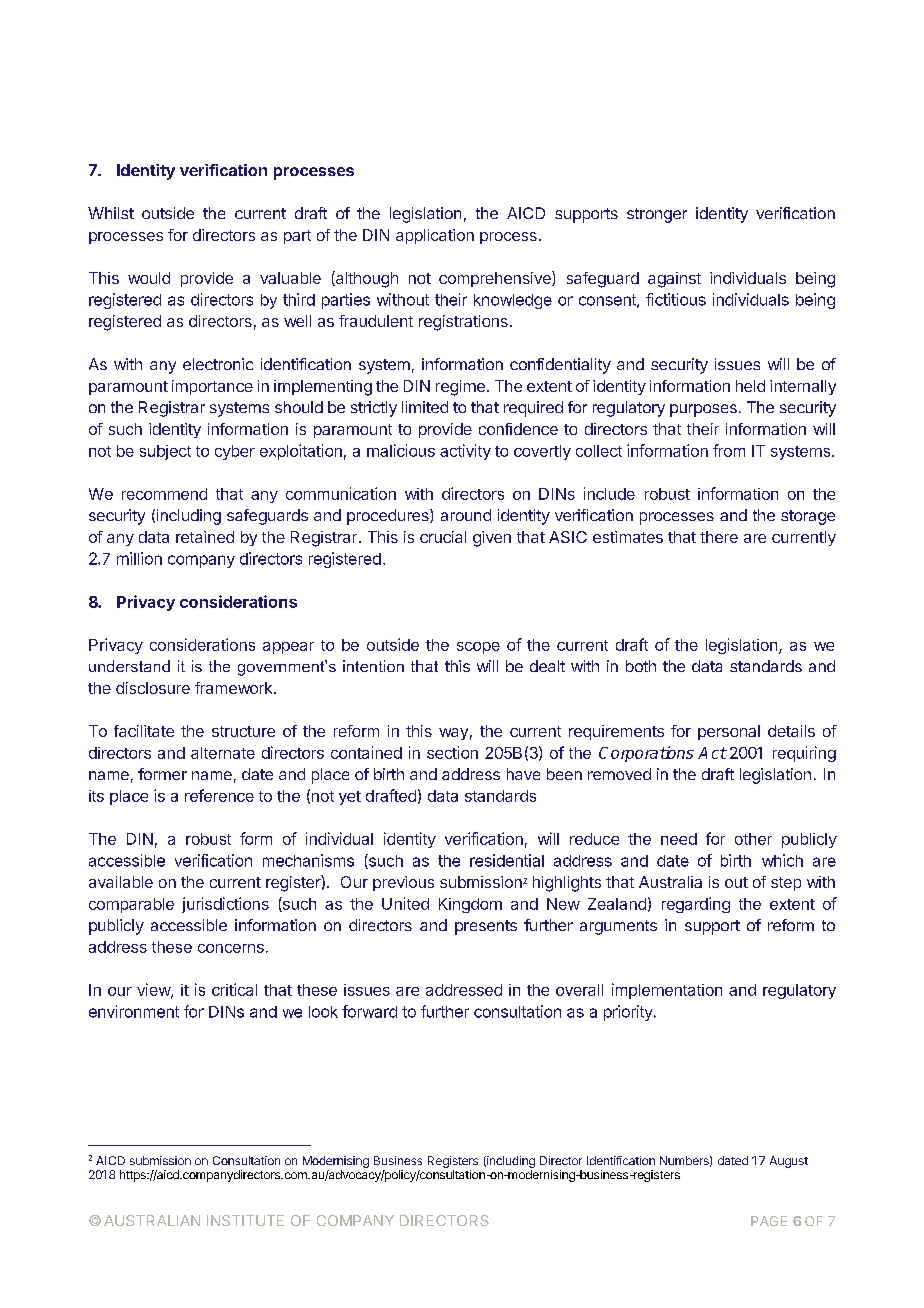 The width and height of the screenshot is (924, 1308). I want to click on against, so click(674, 280).
